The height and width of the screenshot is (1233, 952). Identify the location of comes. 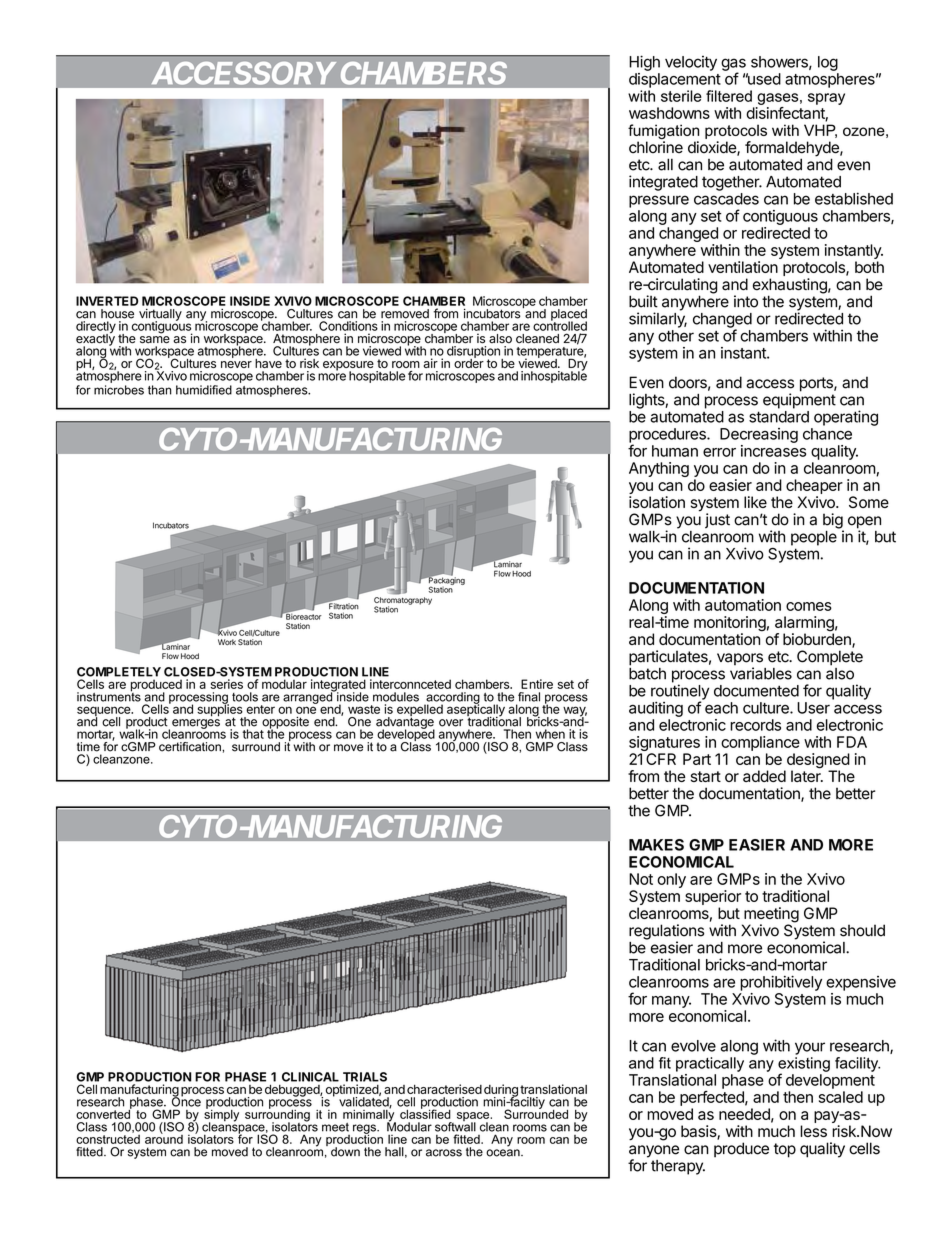
(809, 606).
